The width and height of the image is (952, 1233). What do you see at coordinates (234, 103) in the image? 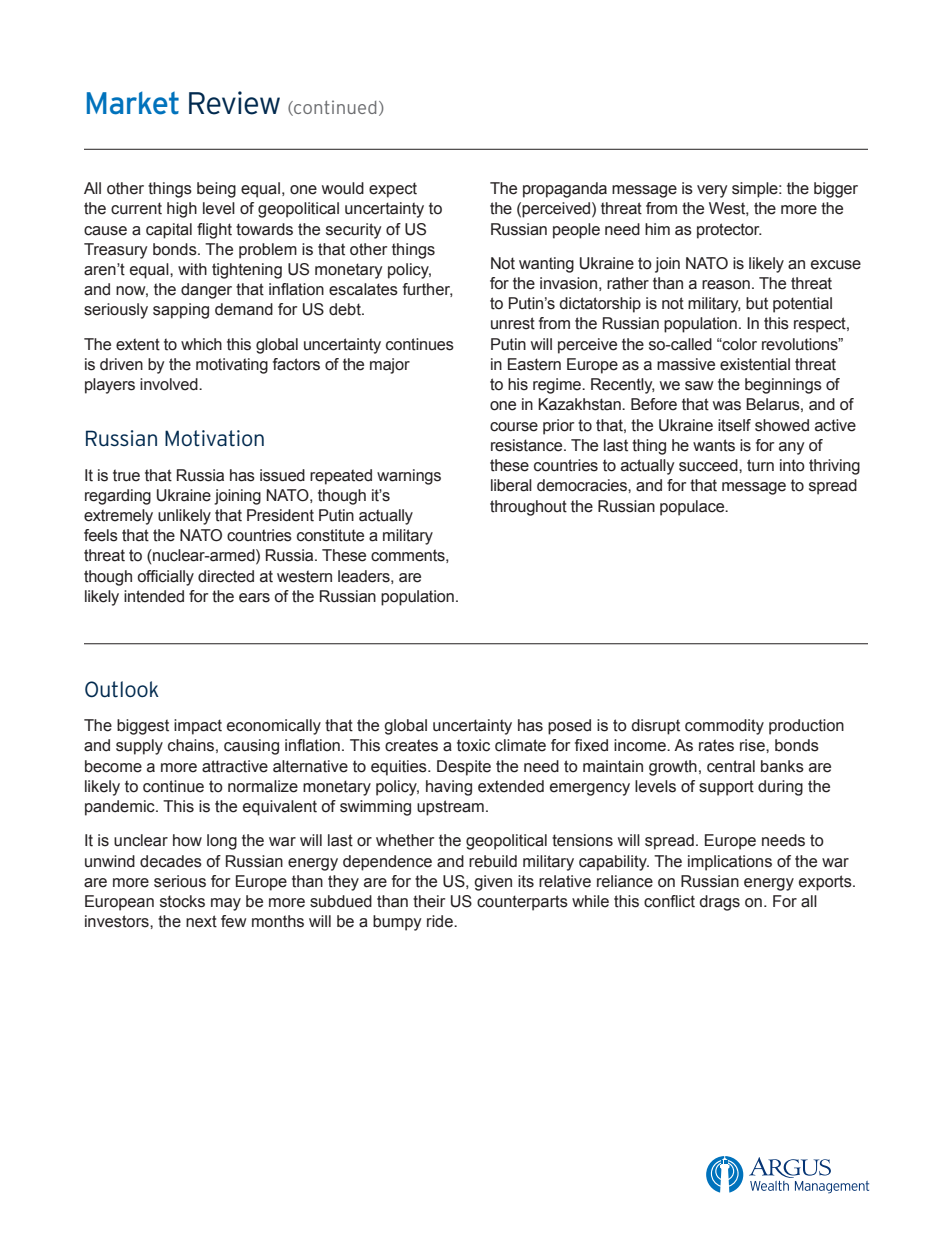
I see `Review` at bounding box center [234, 103].
